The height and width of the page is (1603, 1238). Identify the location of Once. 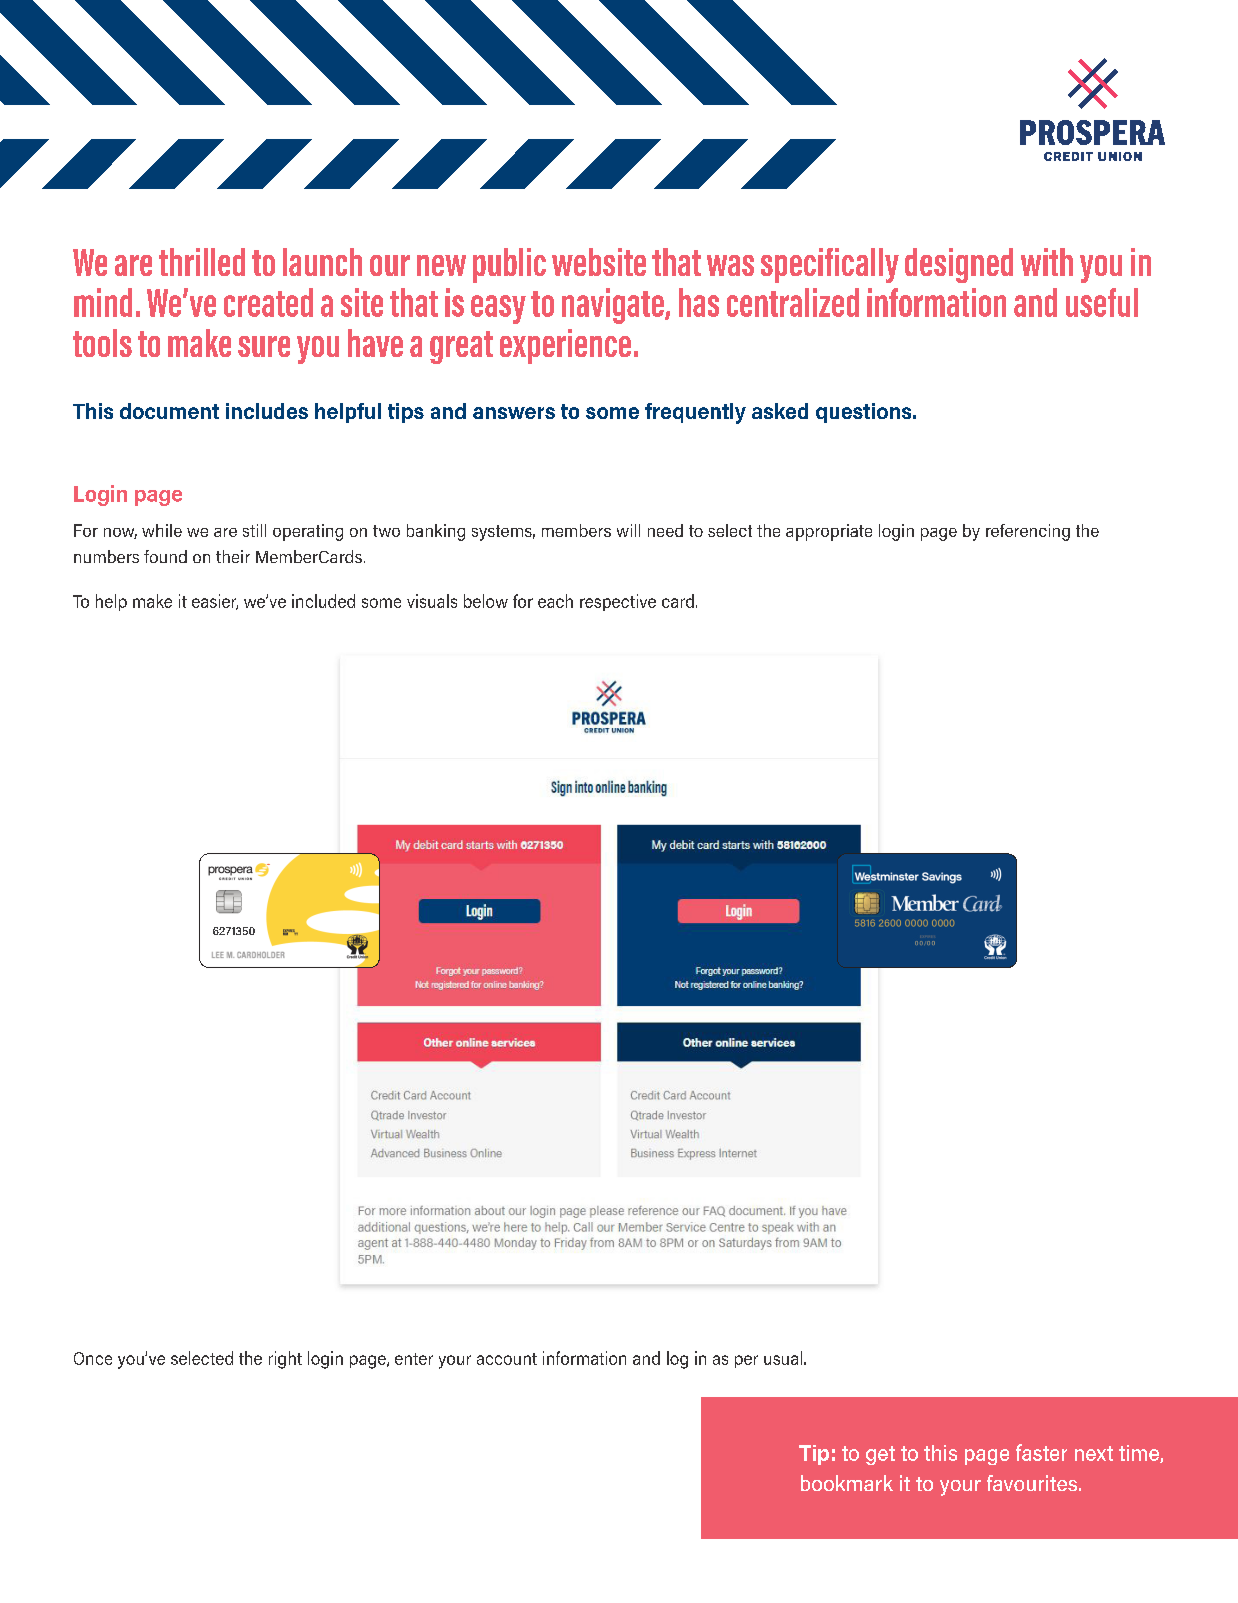
(93, 1358).
